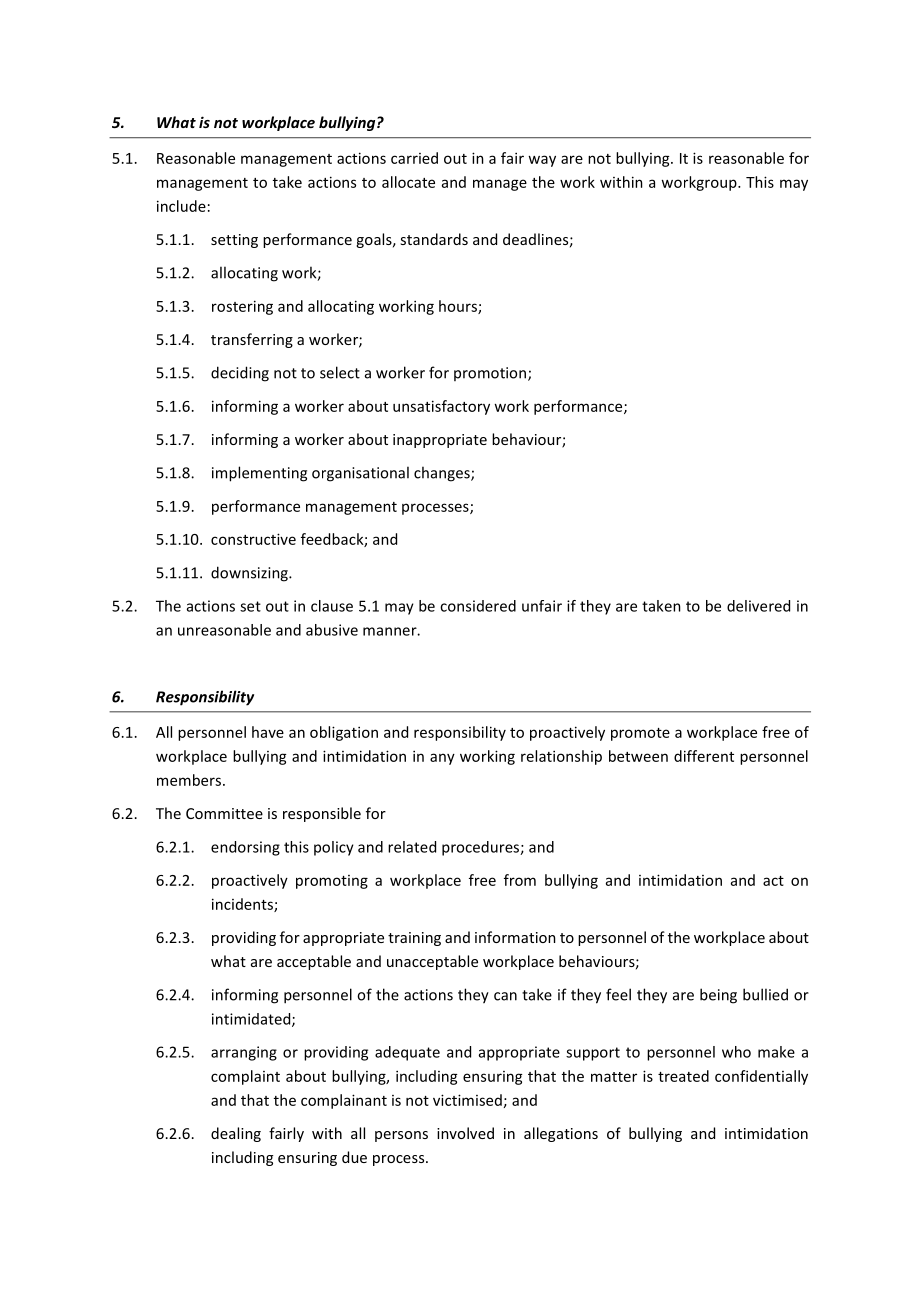 The image size is (924, 1308). Describe the element at coordinates (515, 937) in the page. I see `information` at that location.
